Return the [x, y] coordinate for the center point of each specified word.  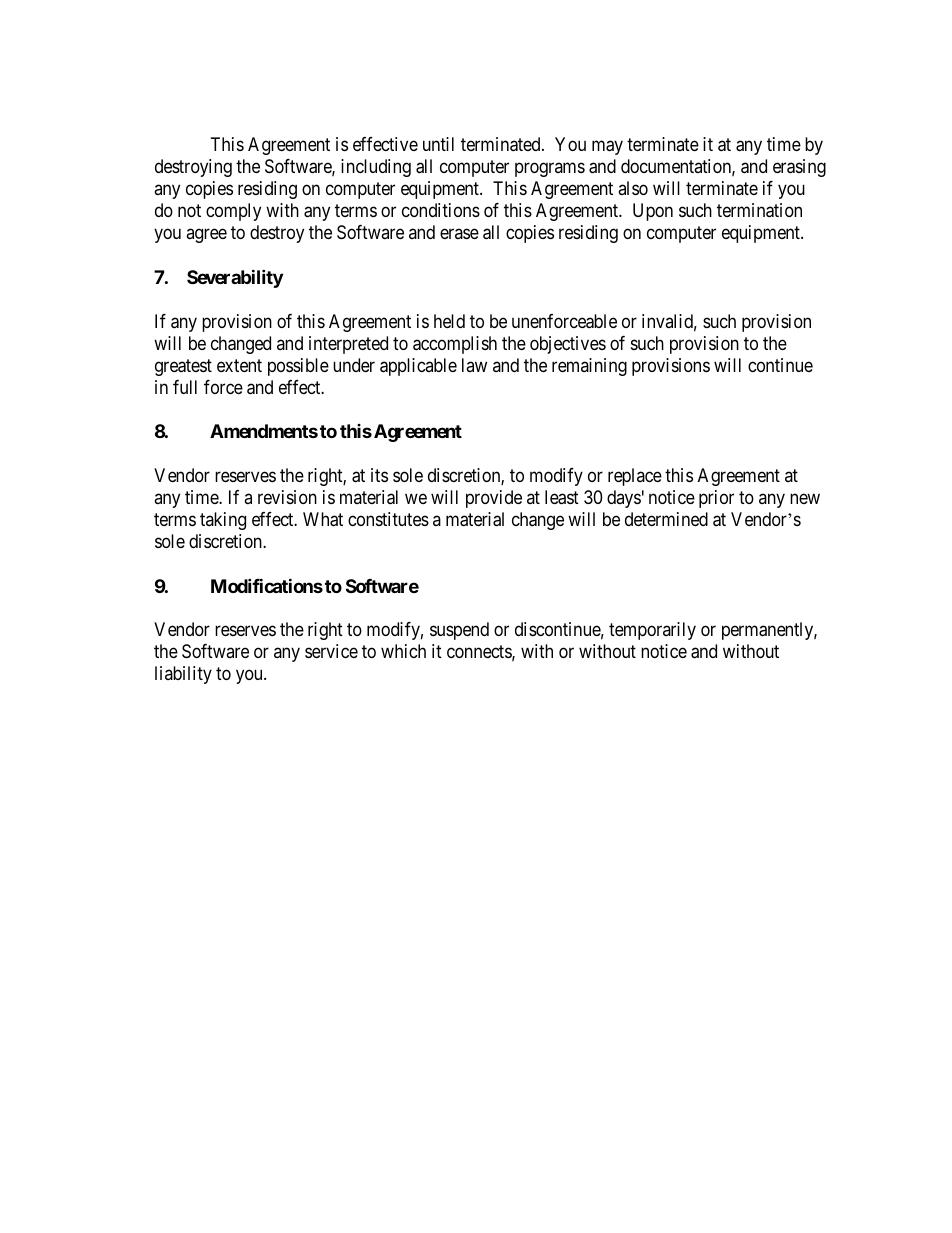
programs [550, 170]
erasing [799, 168]
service [331, 651]
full [185, 387]
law [474, 365]
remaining [589, 367]
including [376, 168]
